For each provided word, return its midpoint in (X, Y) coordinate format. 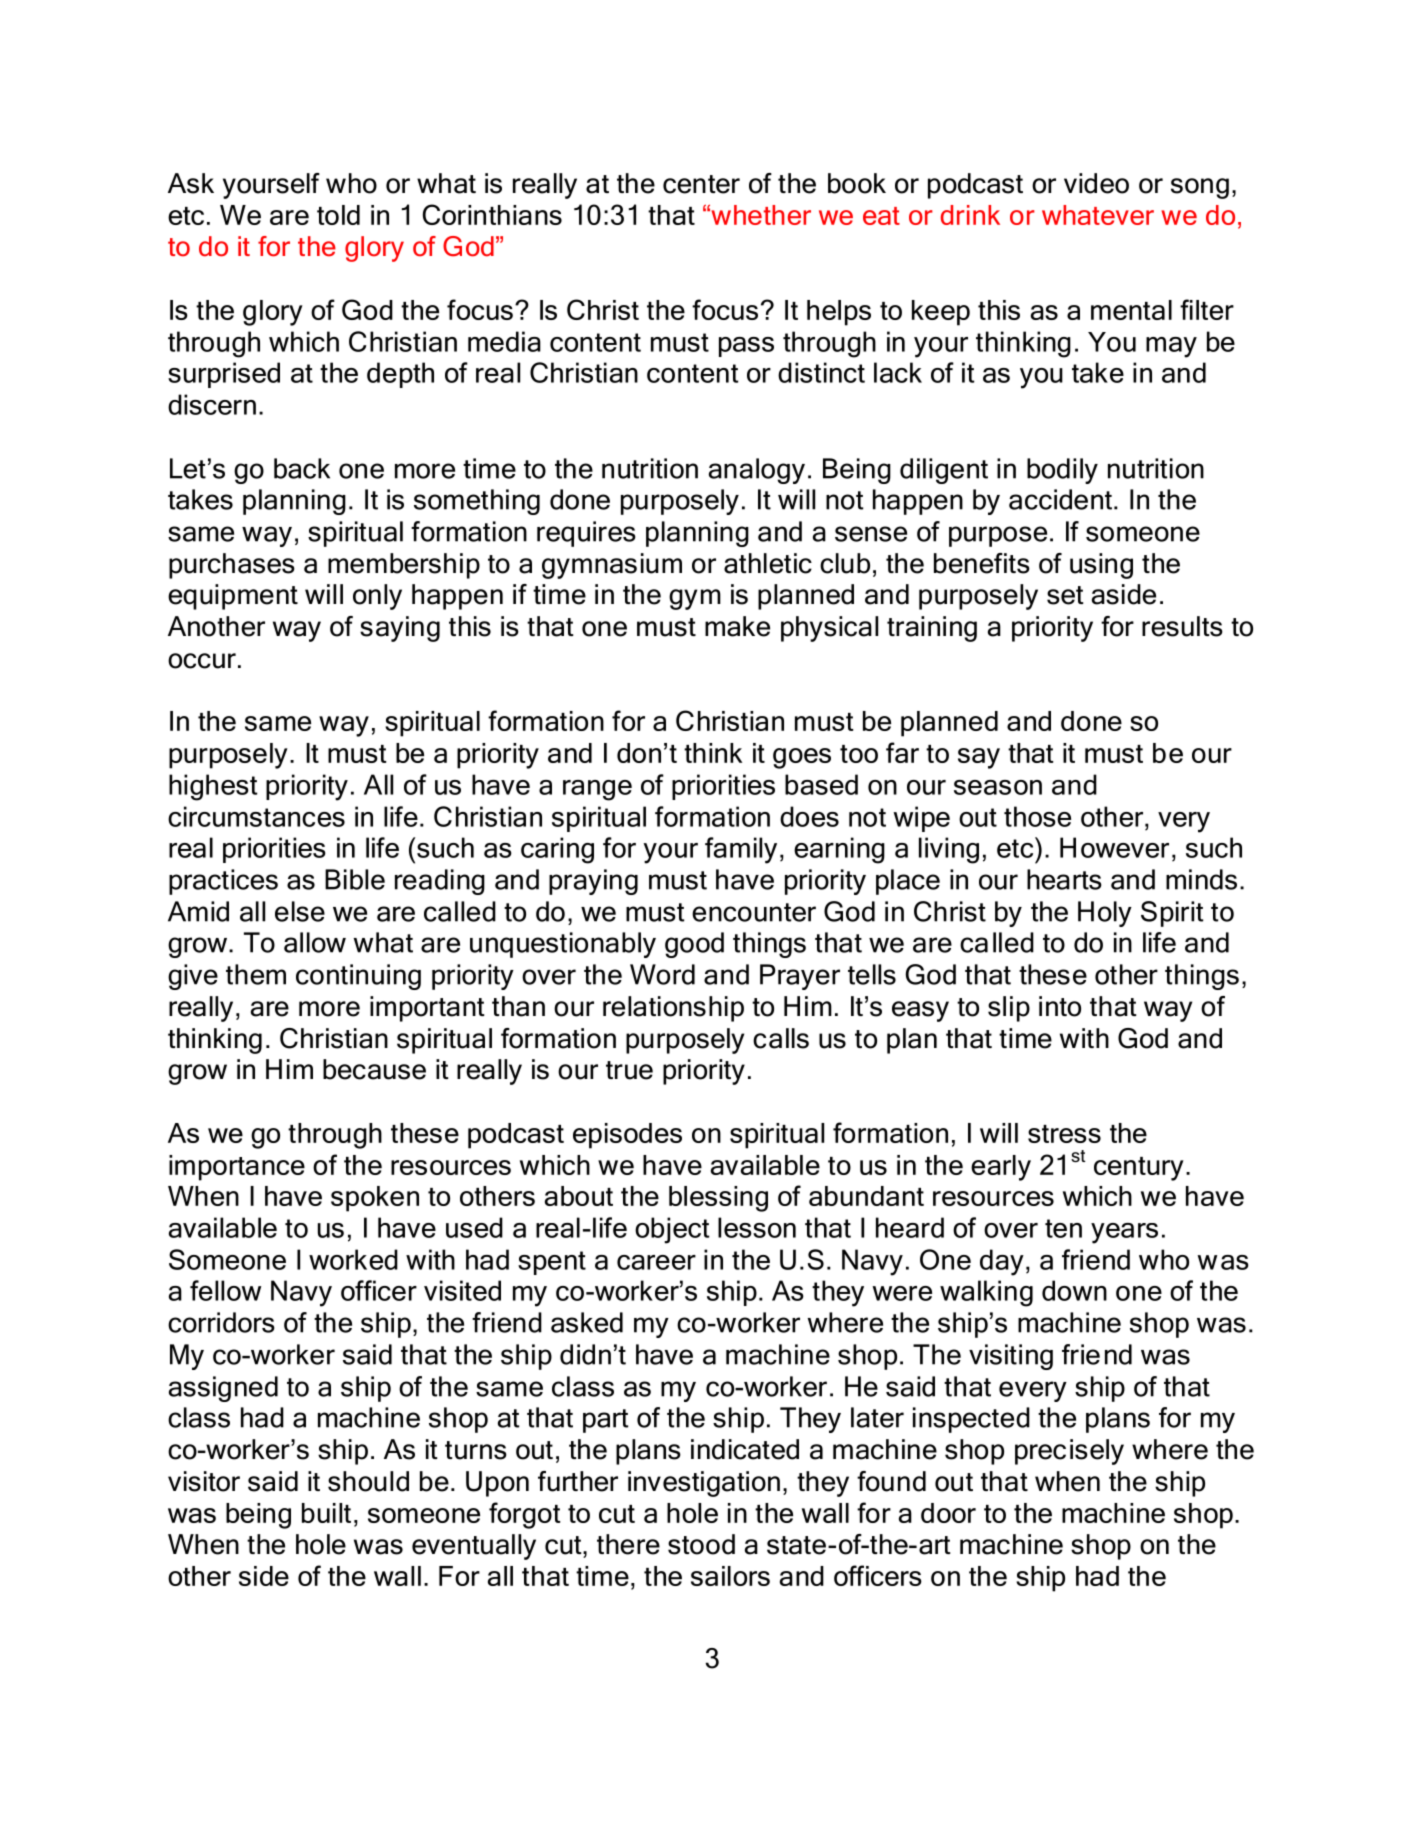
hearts (1064, 879)
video (1096, 183)
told (338, 215)
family (741, 850)
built (326, 1513)
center (701, 184)
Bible (355, 879)
